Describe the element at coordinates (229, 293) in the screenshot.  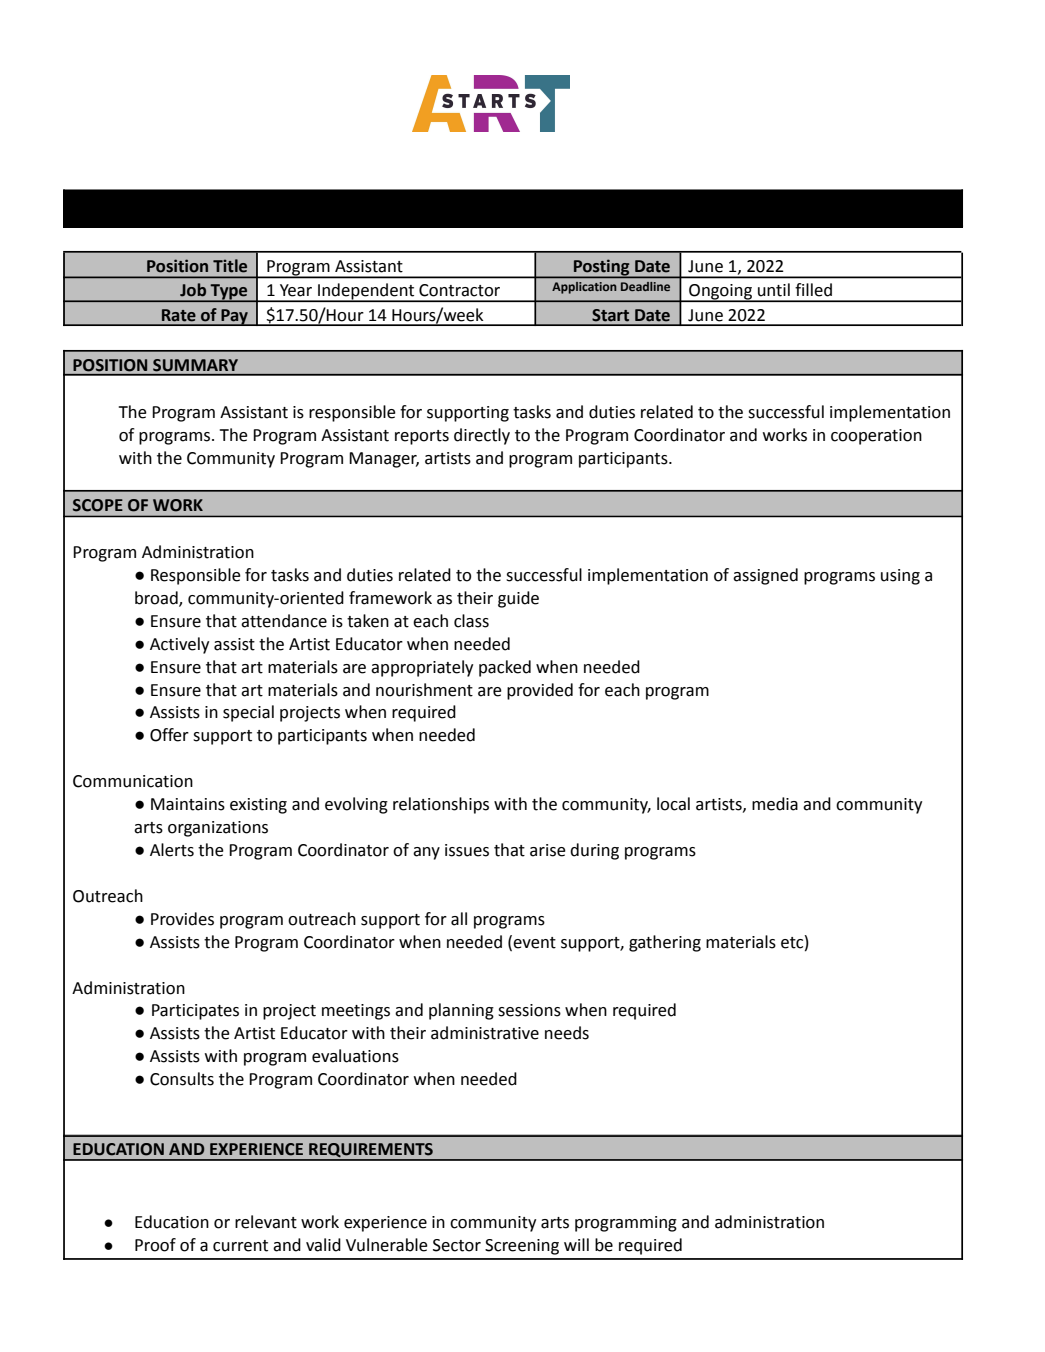
I see `Type` at that location.
